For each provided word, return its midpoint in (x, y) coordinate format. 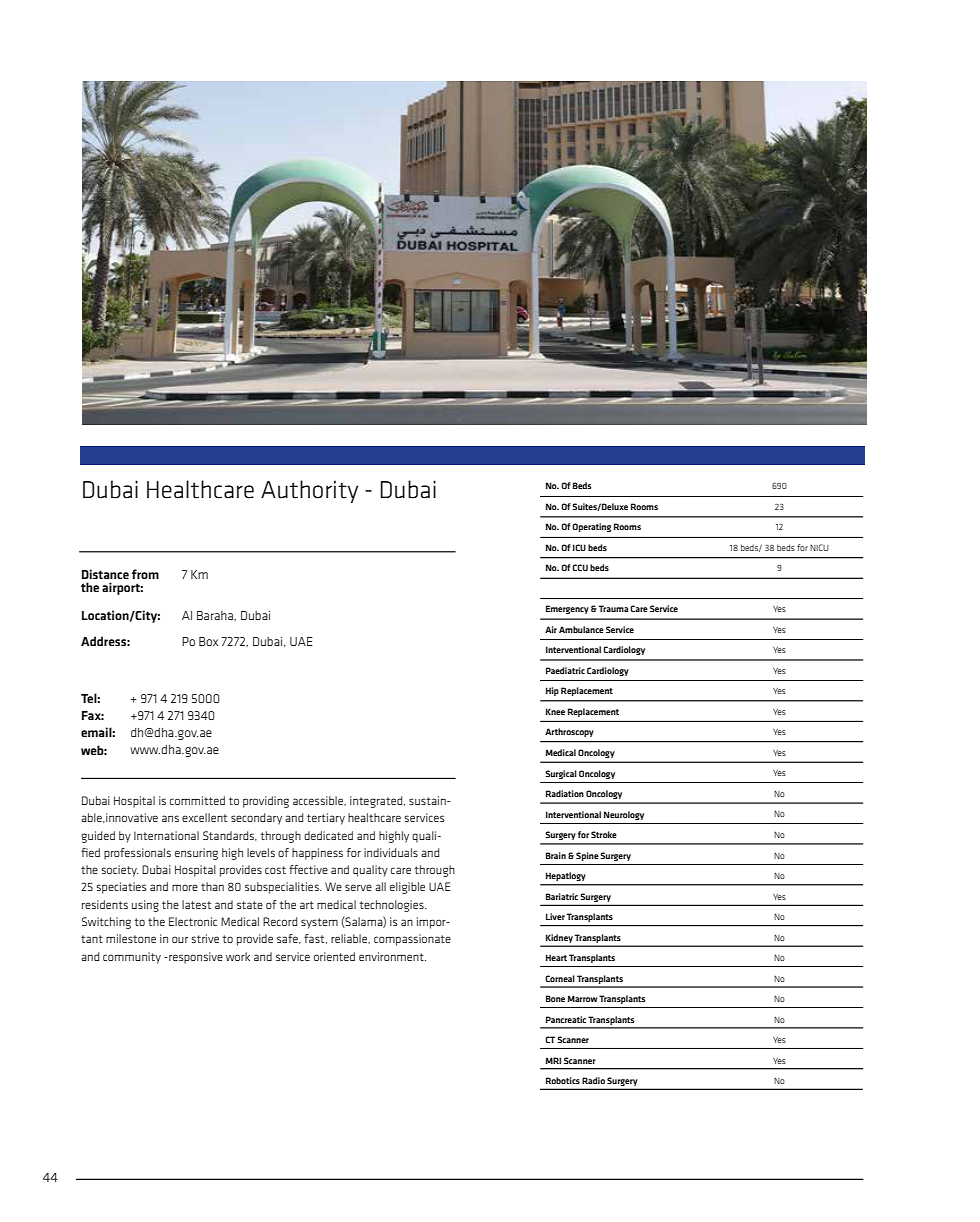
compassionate (412, 940)
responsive (195, 958)
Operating (591, 527)
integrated (377, 802)
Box (208, 641)
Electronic (193, 921)
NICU (819, 547)
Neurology (624, 815)
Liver (555, 916)
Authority (309, 491)
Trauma (613, 608)
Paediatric (565, 670)
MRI (553, 1060)
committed (197, 800)
